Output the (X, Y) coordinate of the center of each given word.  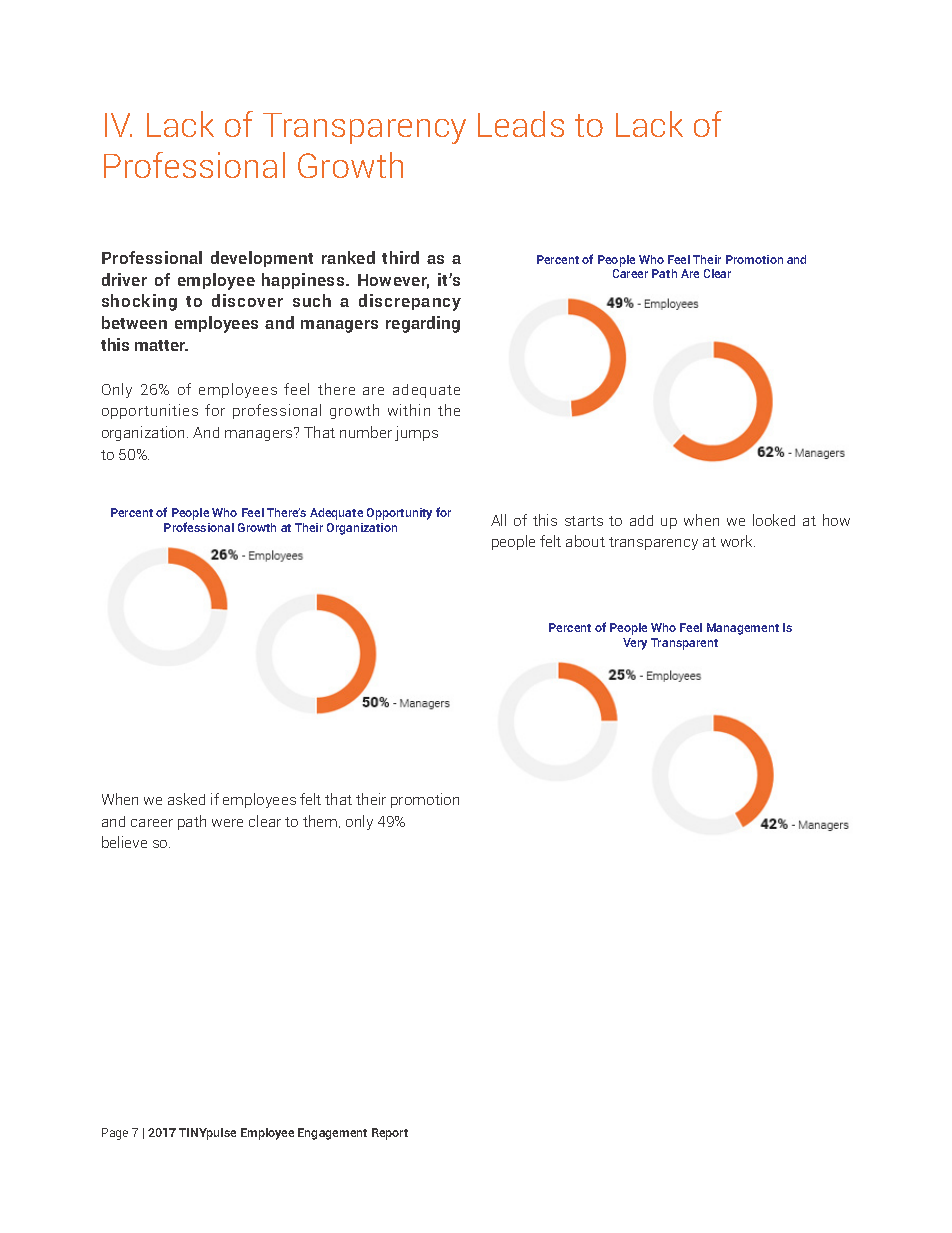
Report (390, 1134)
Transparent (684, 644)
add (641, 520)
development (262, 259)
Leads (521, 124)
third (400, 257)
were (227, 823)
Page (115, 1134)
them (321, 821)
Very (635, 644)
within (409, 410)
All (498, 520)
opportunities (150, 411)
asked (186, 799)
